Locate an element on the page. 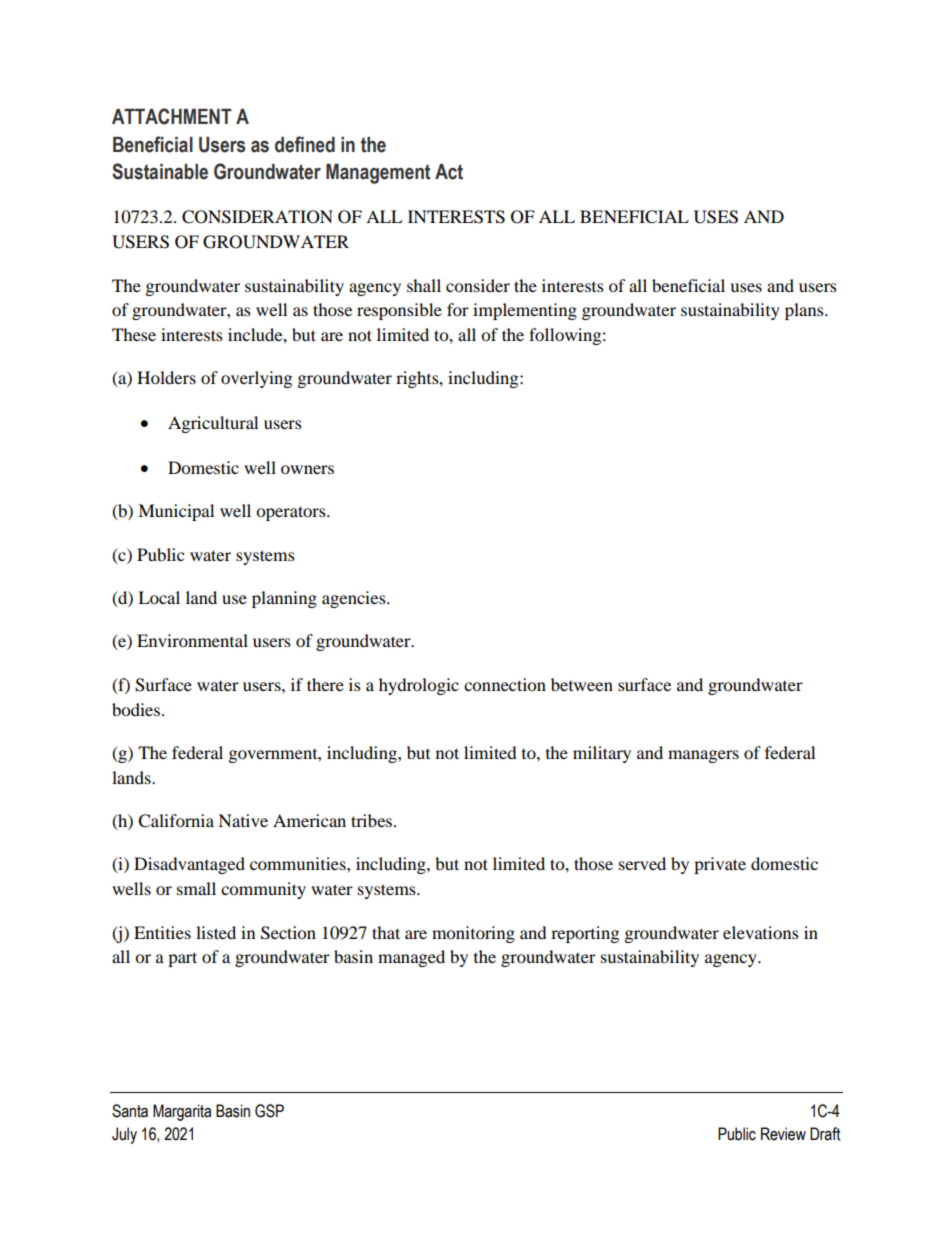  California is located at coordinates (176, 821).
